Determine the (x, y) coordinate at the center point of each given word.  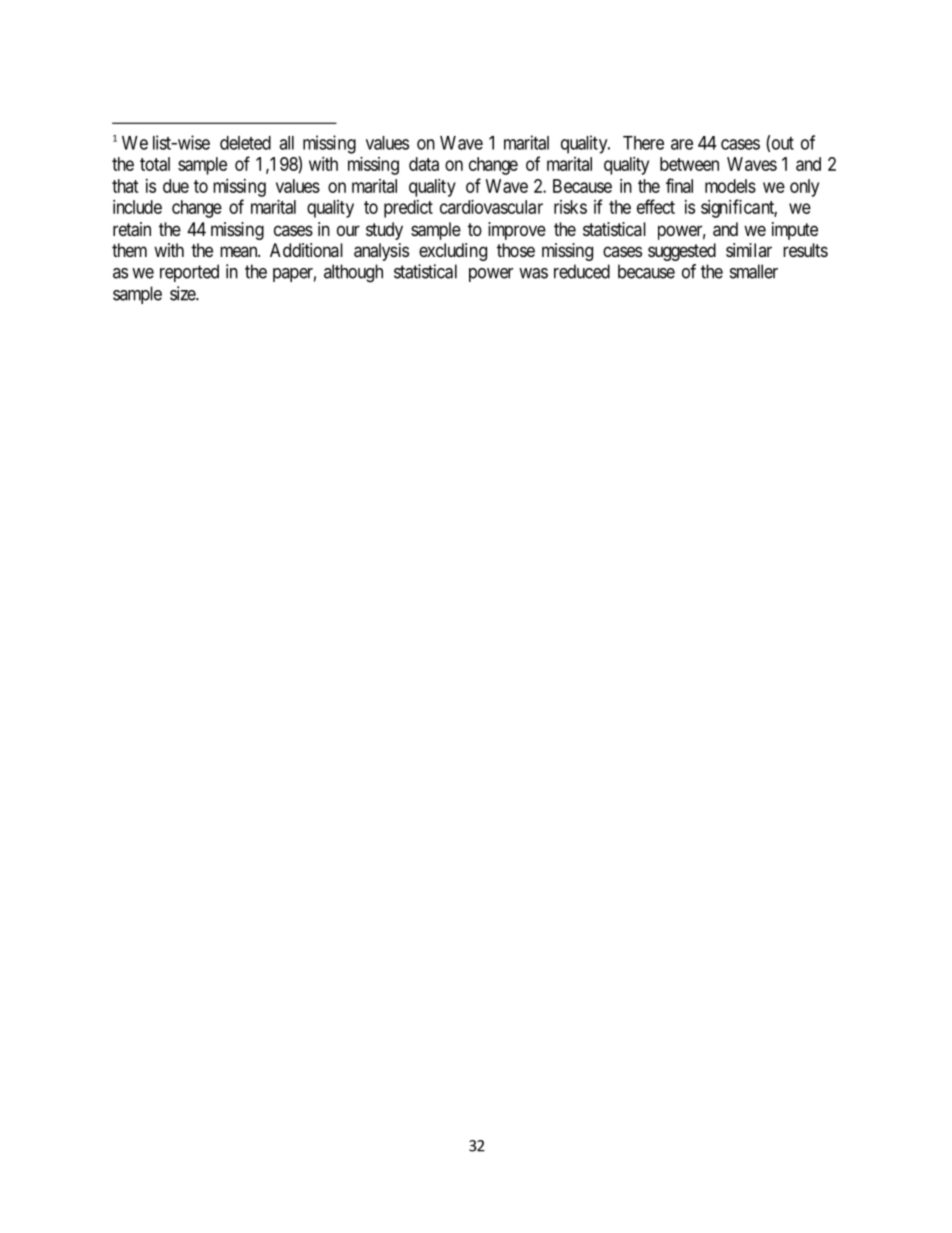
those (516, 250)
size (183, 293)
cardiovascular (491, 207)
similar (749, 250)
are (682, 144)
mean (240, 251)
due (176, 186)
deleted (245, 143)
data (424, 164)
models (730, 186)
